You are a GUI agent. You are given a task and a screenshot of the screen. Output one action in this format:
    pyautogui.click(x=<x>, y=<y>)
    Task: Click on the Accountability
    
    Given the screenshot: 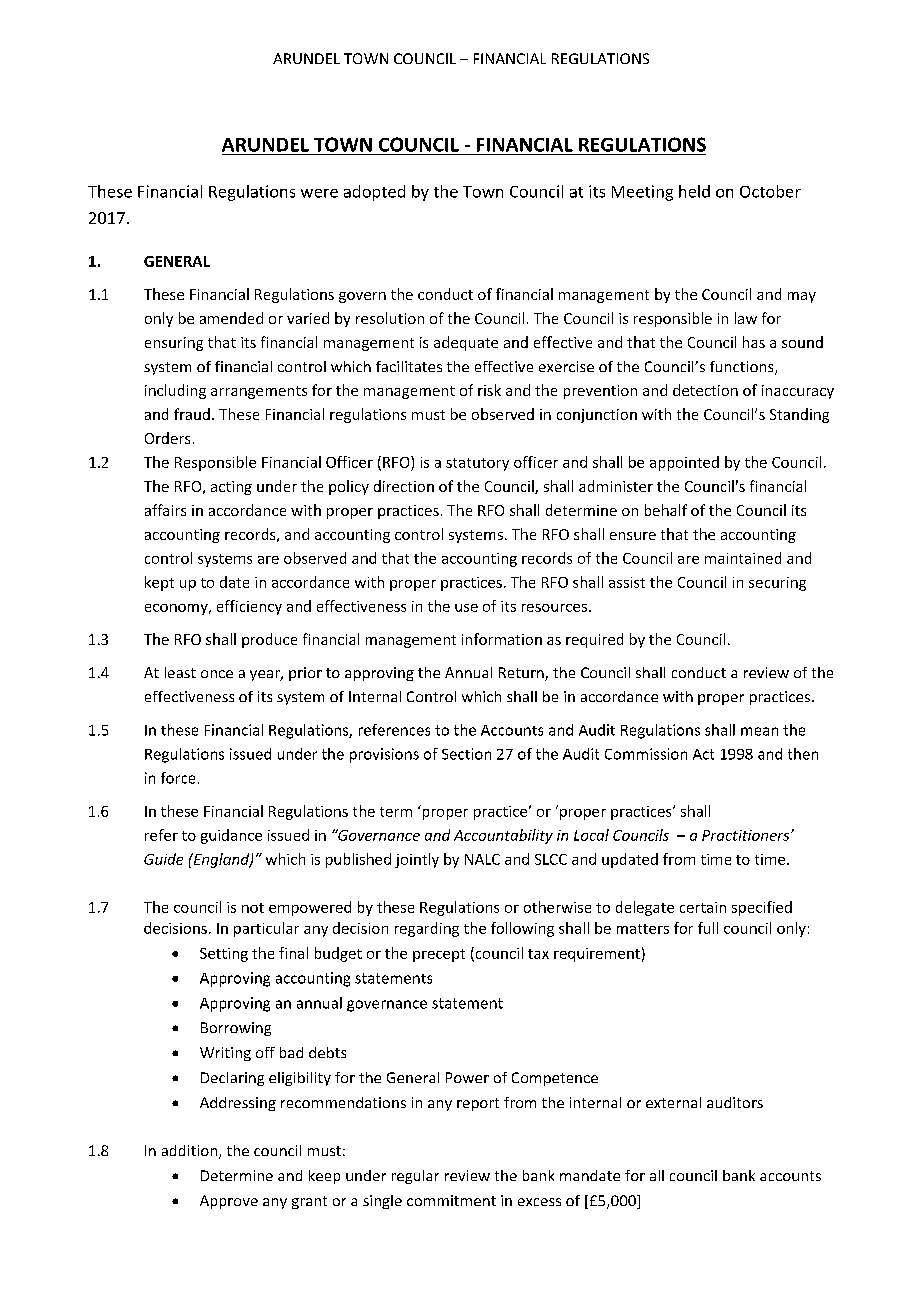 What is the action you would take?
    pyautogui.click(x=503, y=836)
